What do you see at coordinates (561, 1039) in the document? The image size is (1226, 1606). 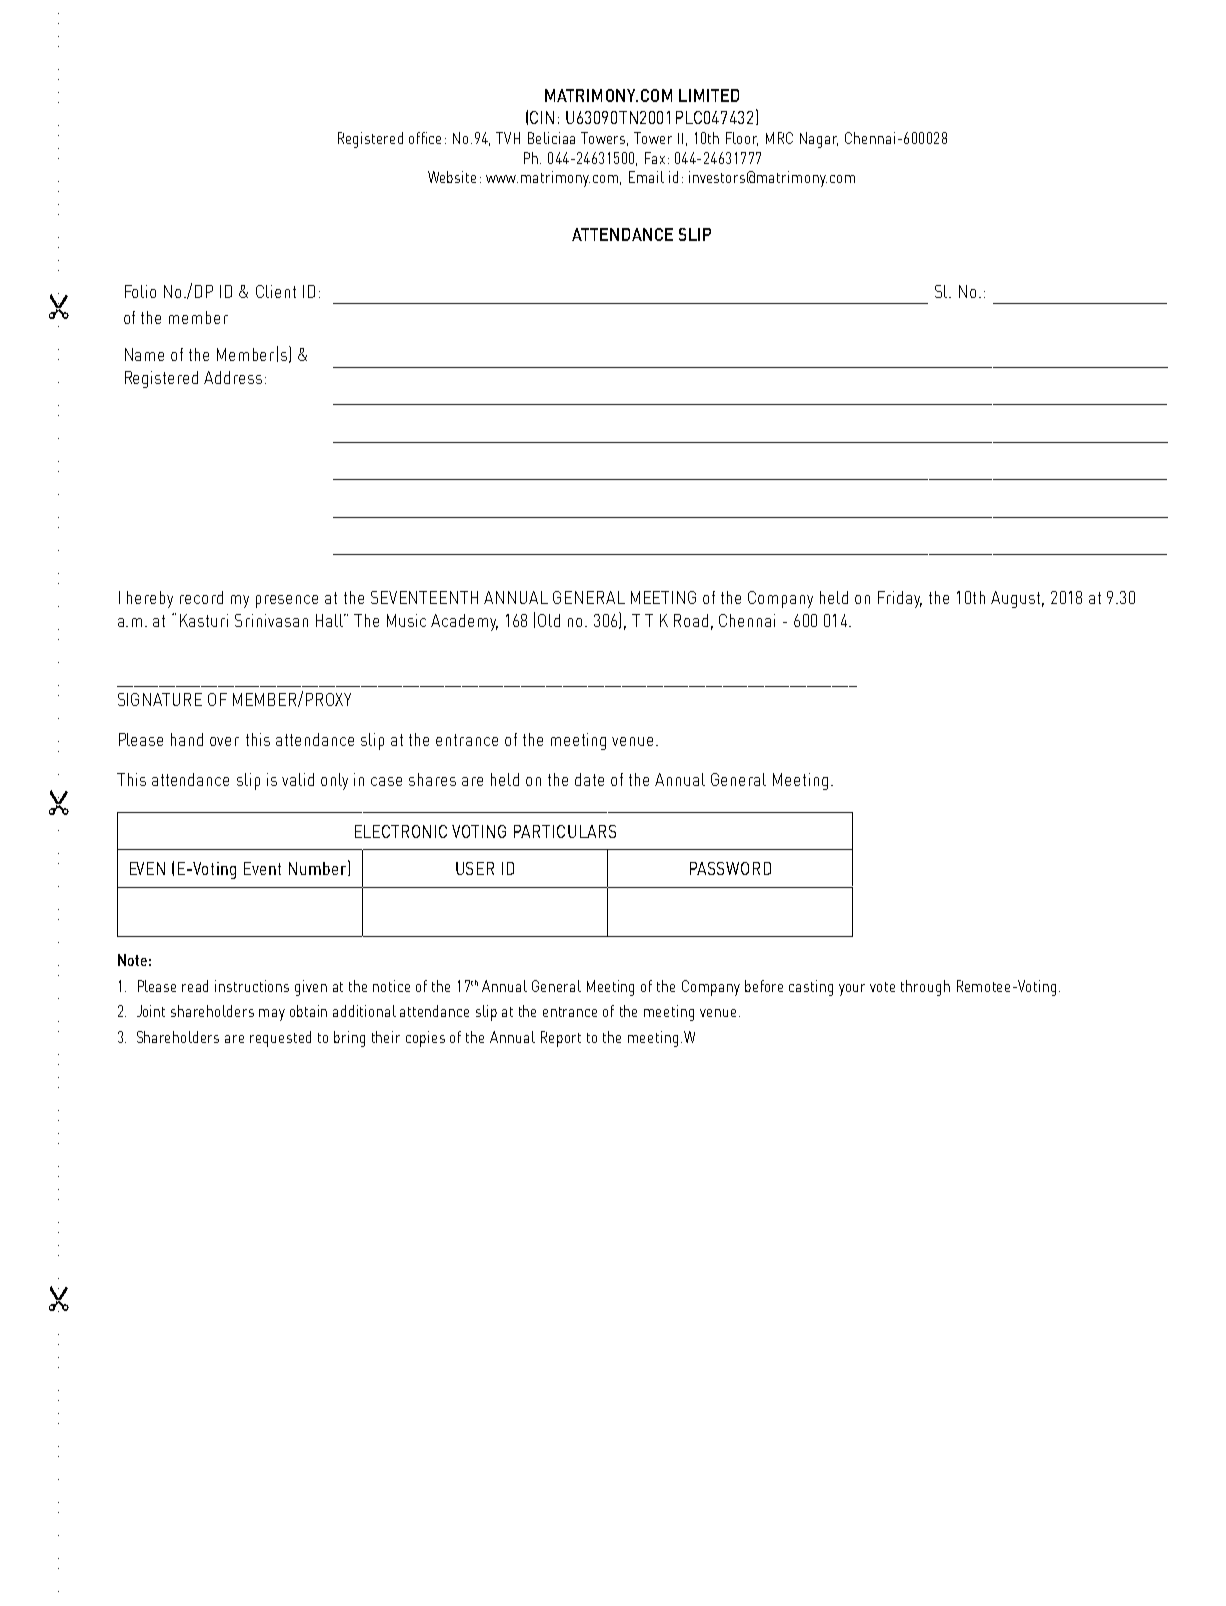 I see `Report` at bounding box center [561, 1039].
